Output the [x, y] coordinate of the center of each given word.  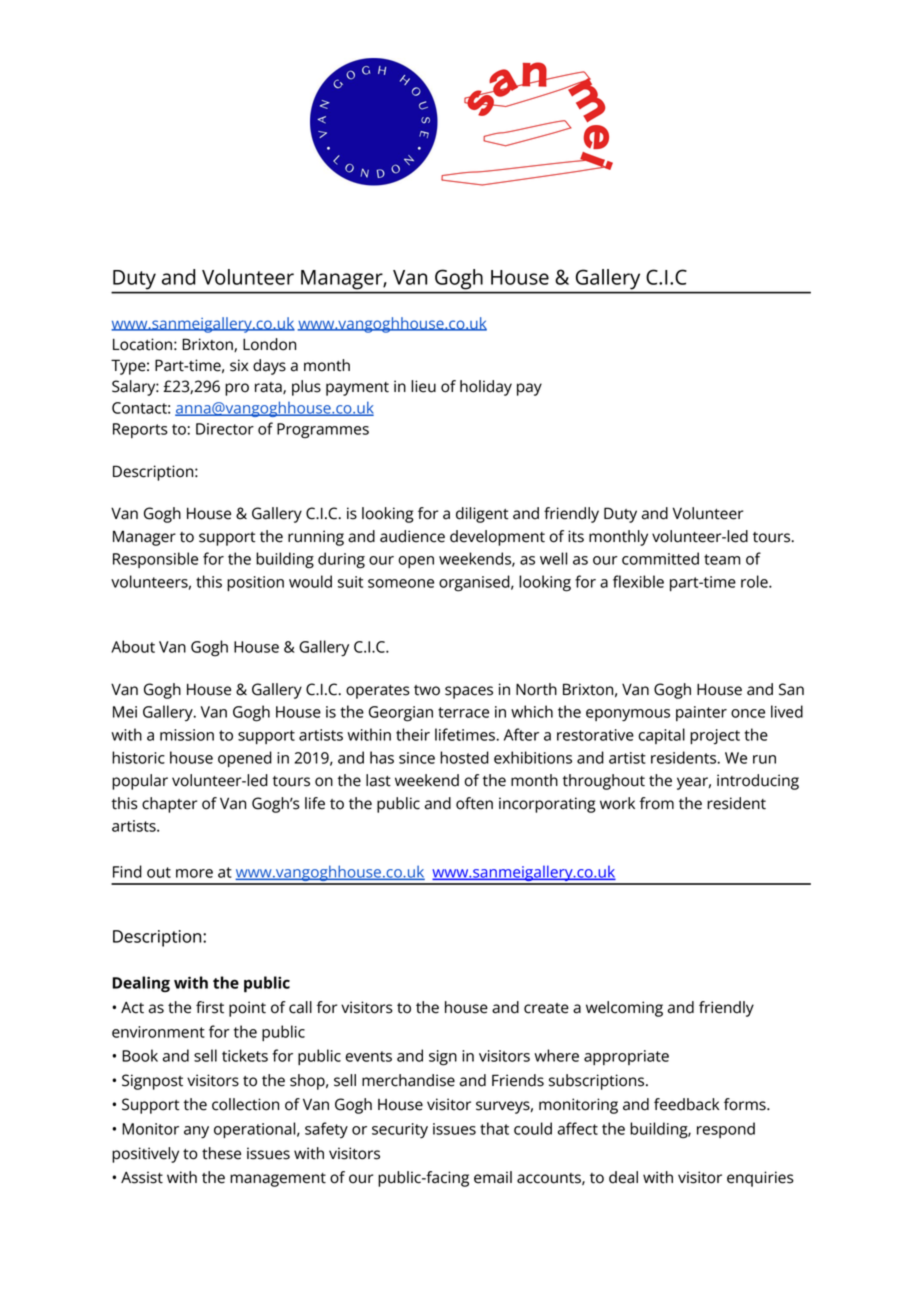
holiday [486, 388]
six [239, 365]
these [221, 1153]
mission [187, 735]
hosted [464, 757]
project [715, 736]
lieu [423, 386]
